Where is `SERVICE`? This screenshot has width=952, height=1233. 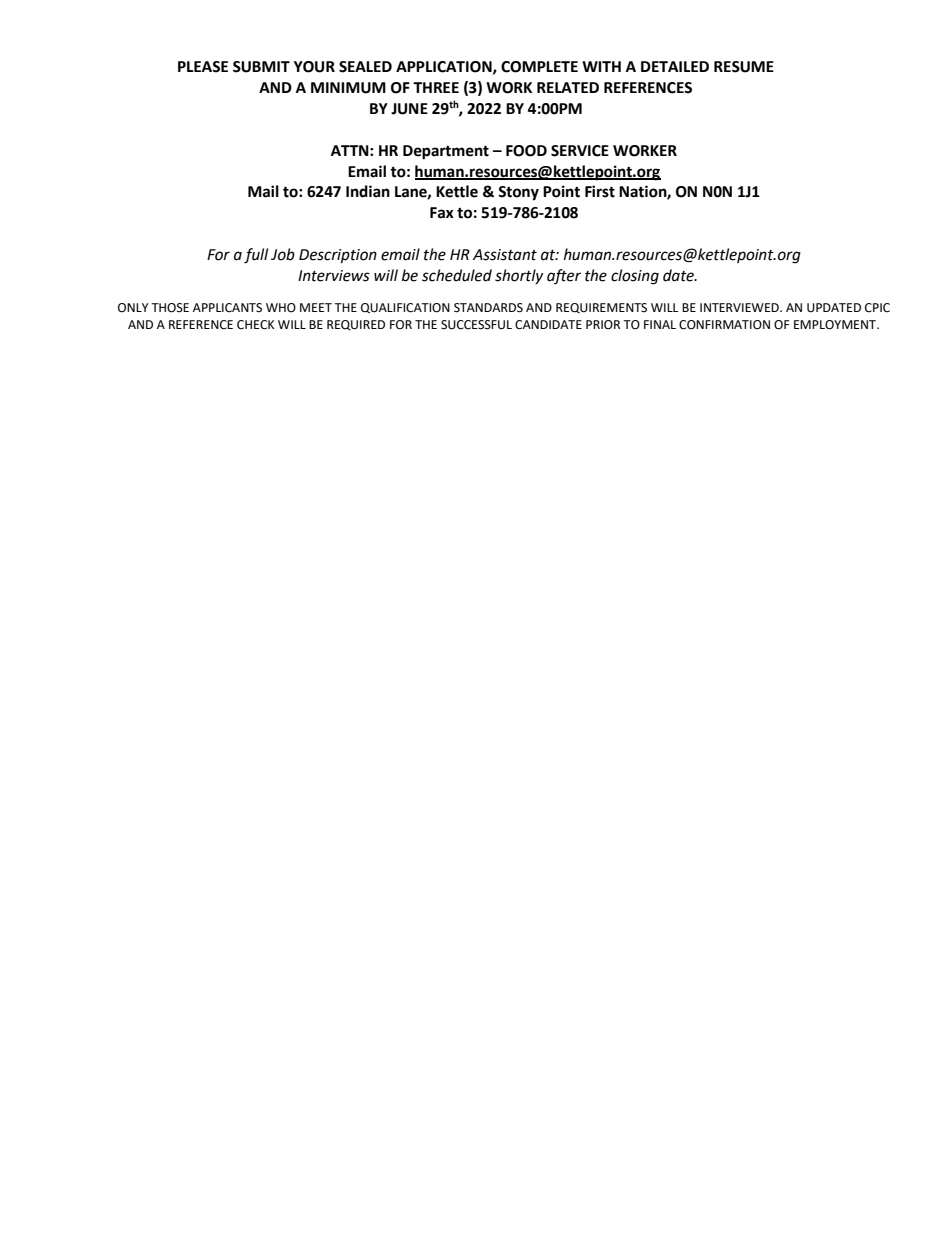 SERVICE is located at coordinates (580, 151).
